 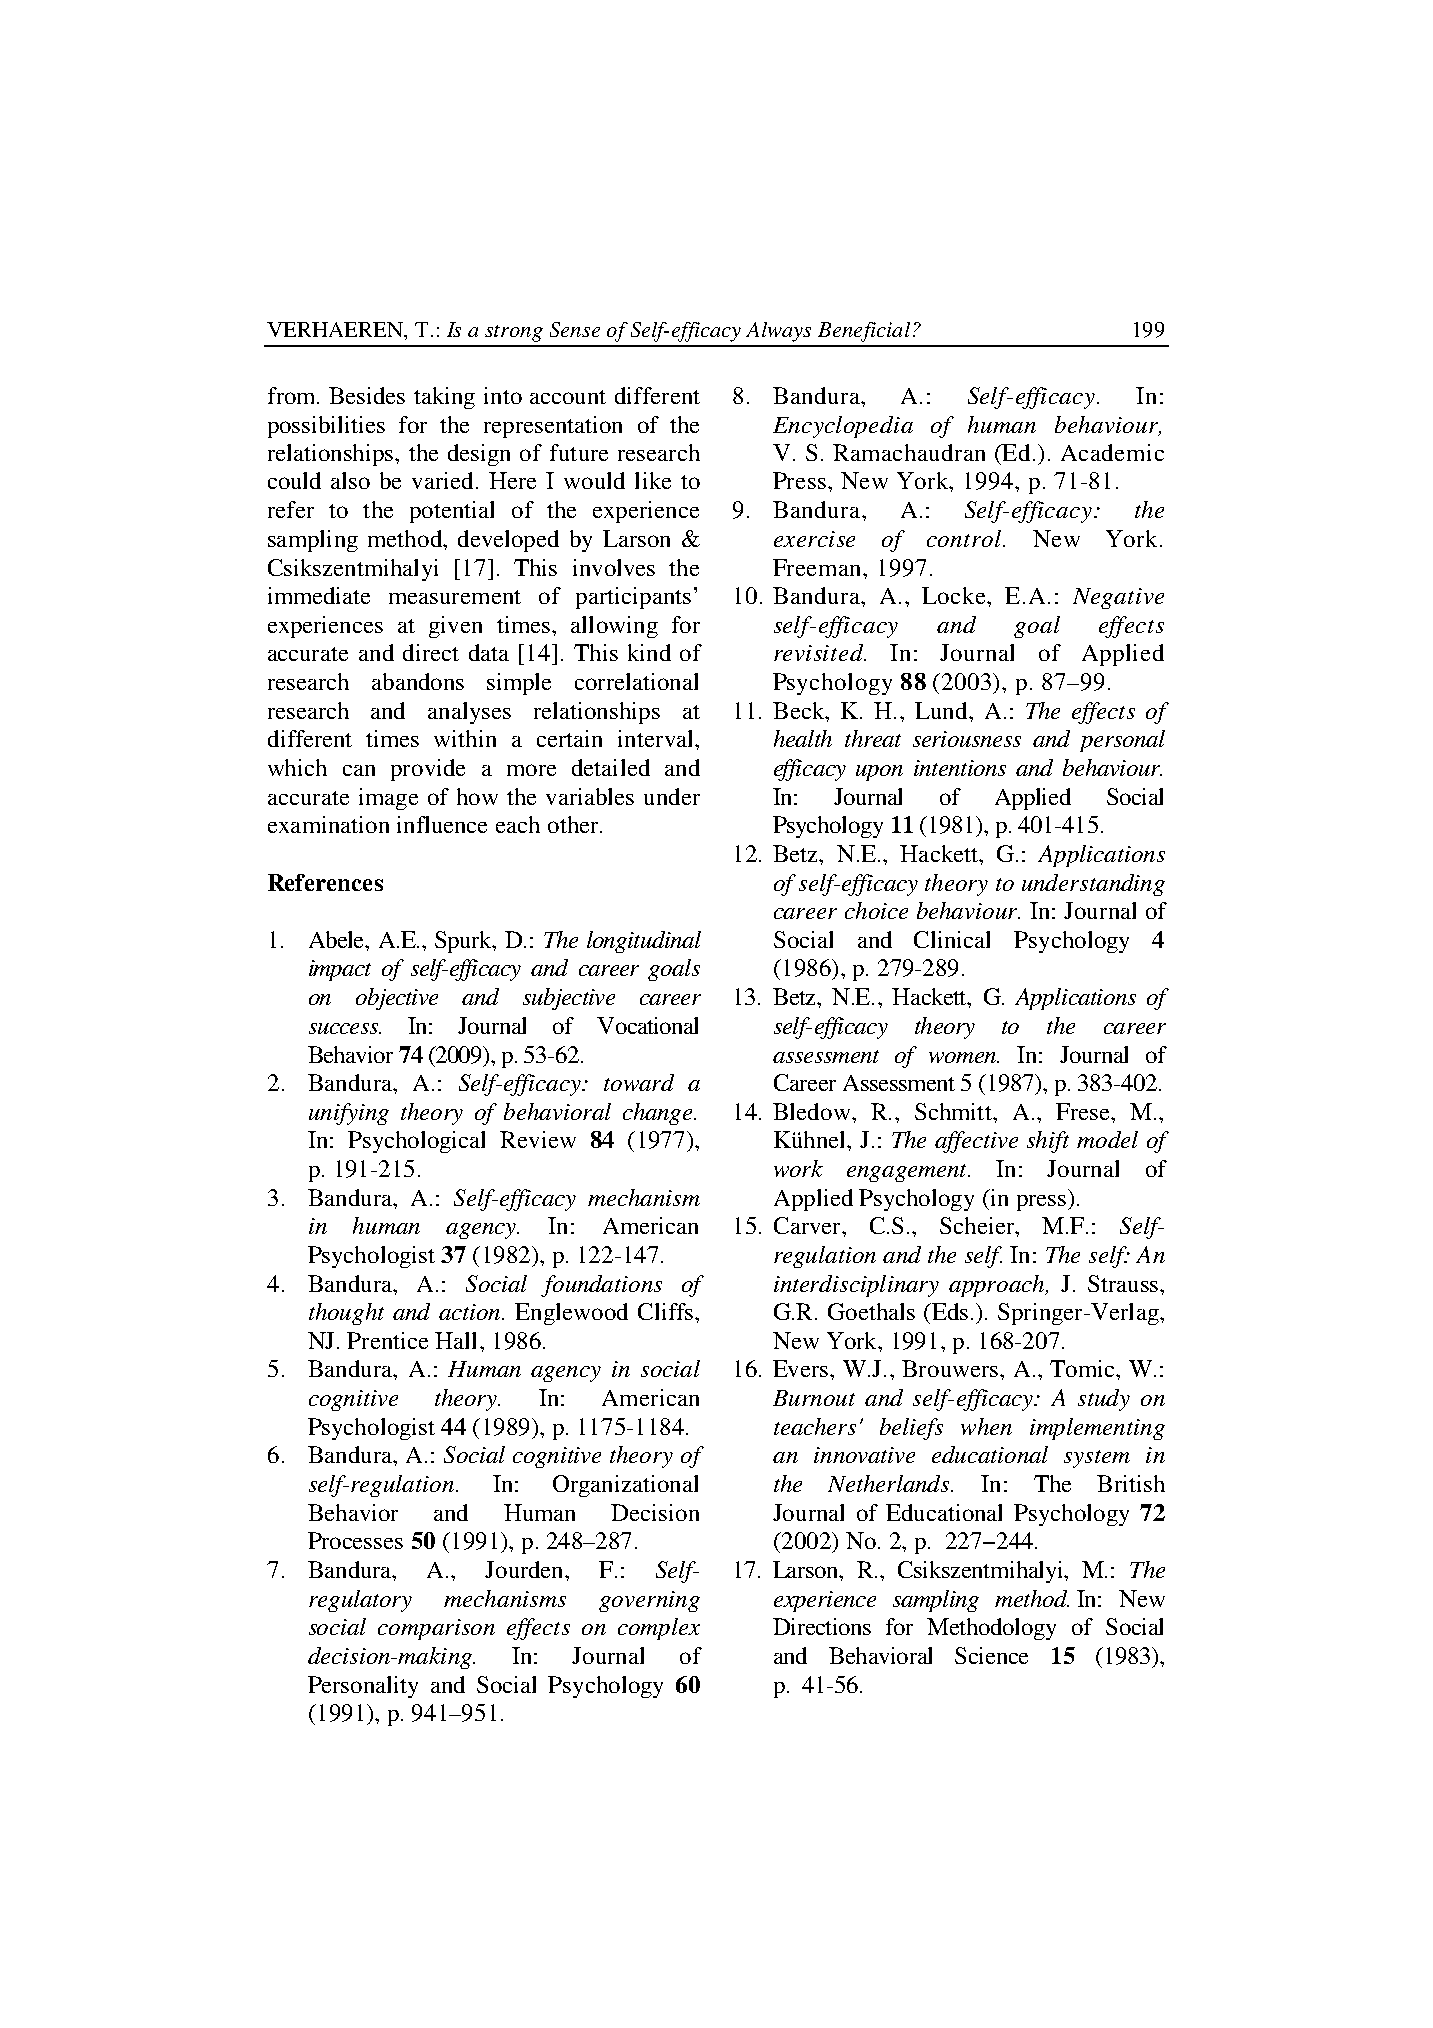 I want to click on complex, so click(x=659, y=1629).
